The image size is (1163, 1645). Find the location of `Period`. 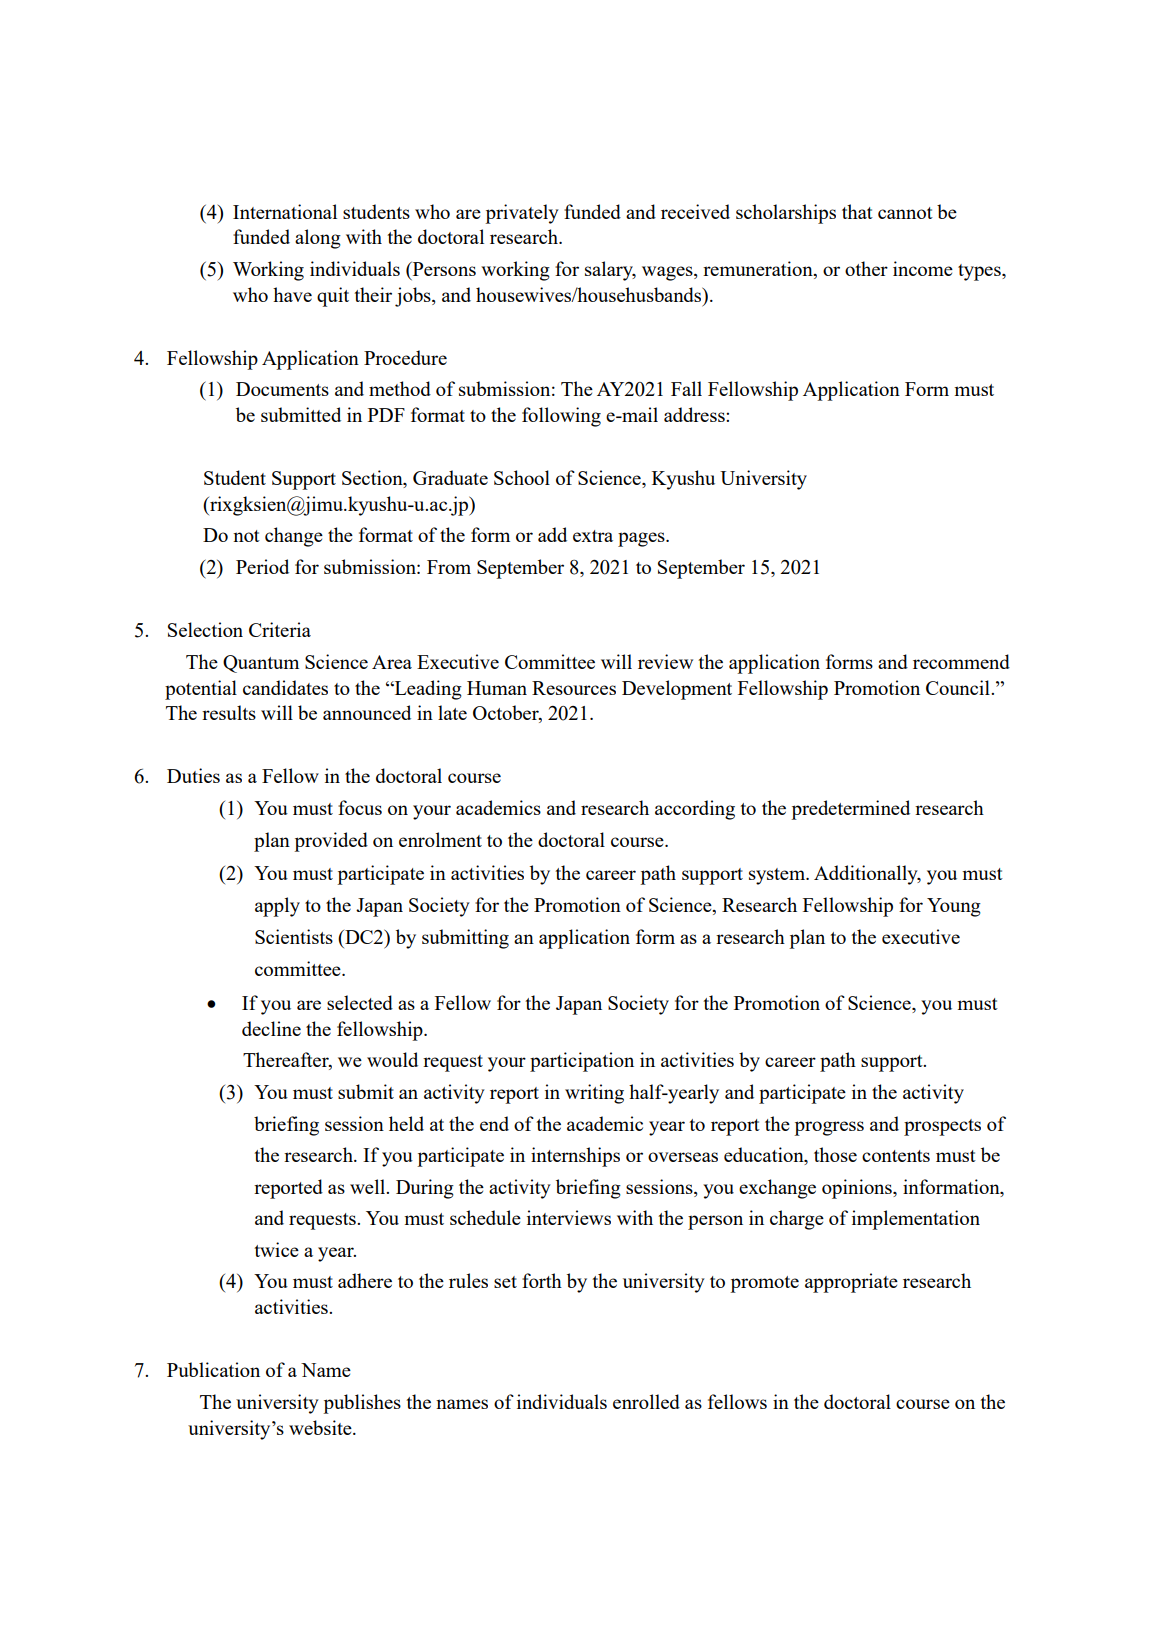

Period is located at coordinates (262, 566).
